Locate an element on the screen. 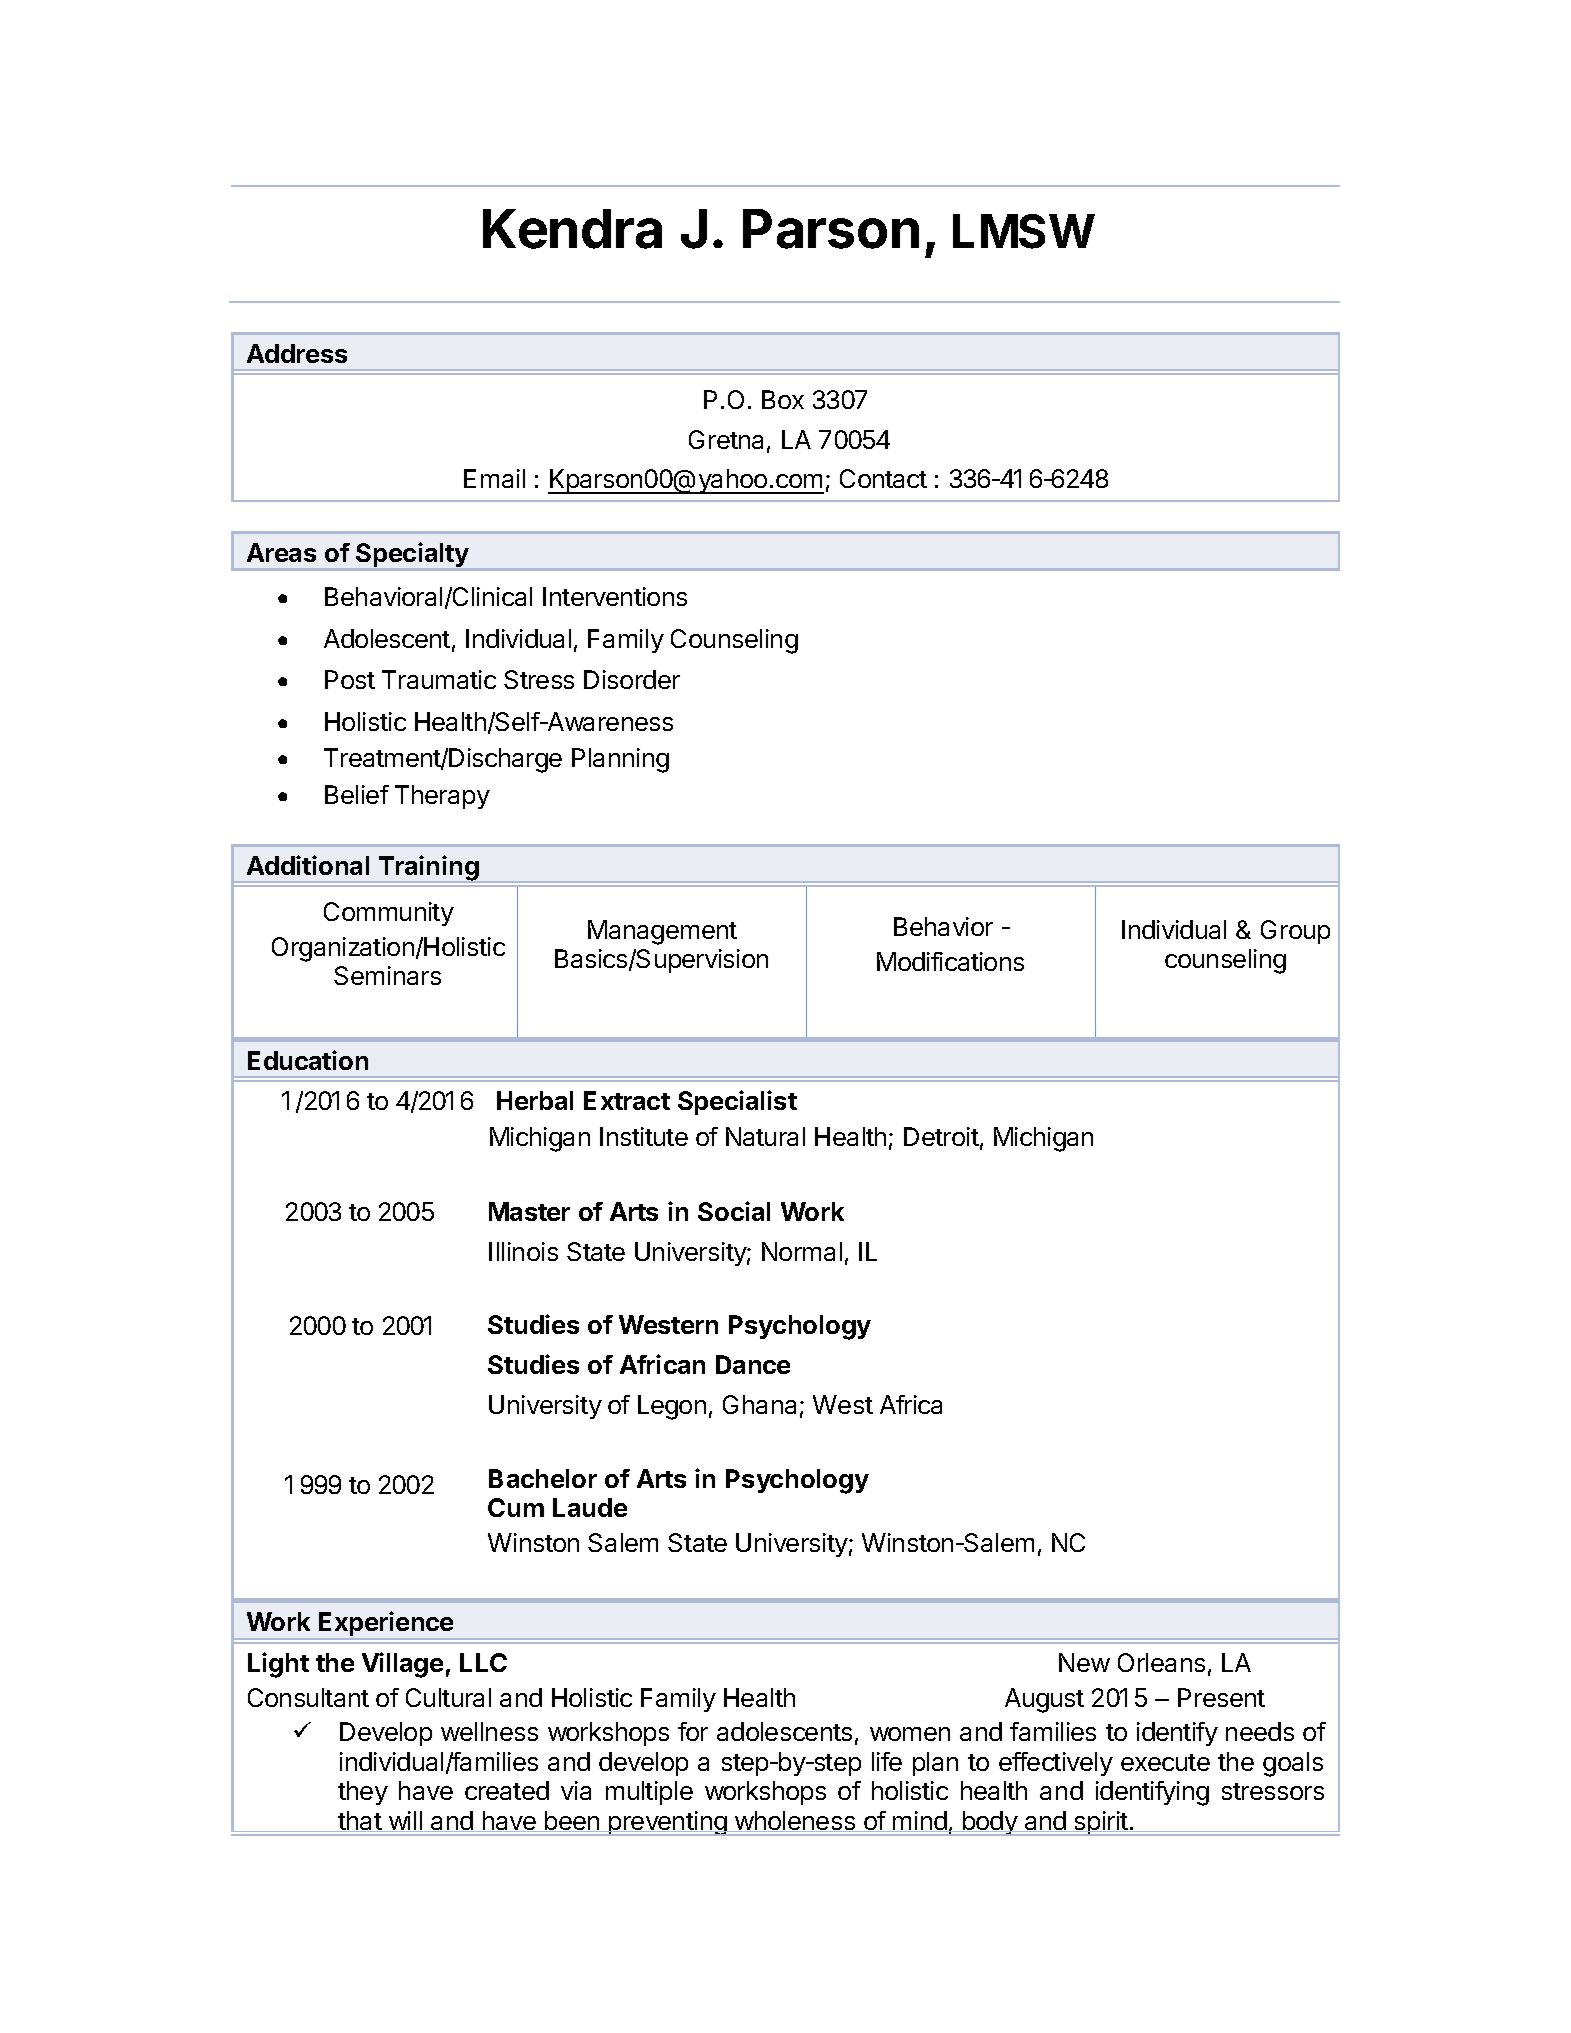 The width and height of the screenshot is (1571, 2033). Traumatic is located at coordinates (439, 679).
